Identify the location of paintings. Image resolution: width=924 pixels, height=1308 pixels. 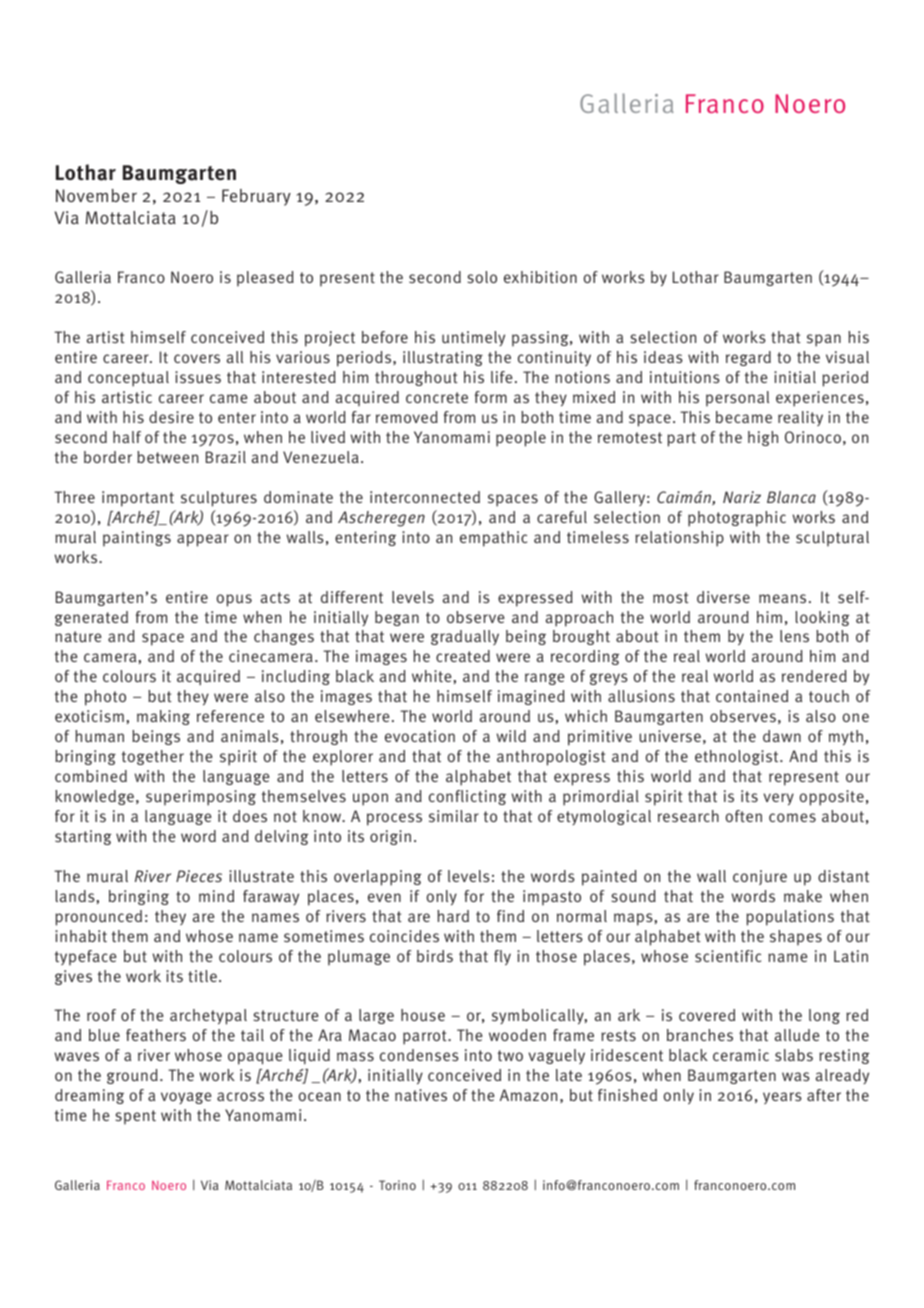
(137, 539).
